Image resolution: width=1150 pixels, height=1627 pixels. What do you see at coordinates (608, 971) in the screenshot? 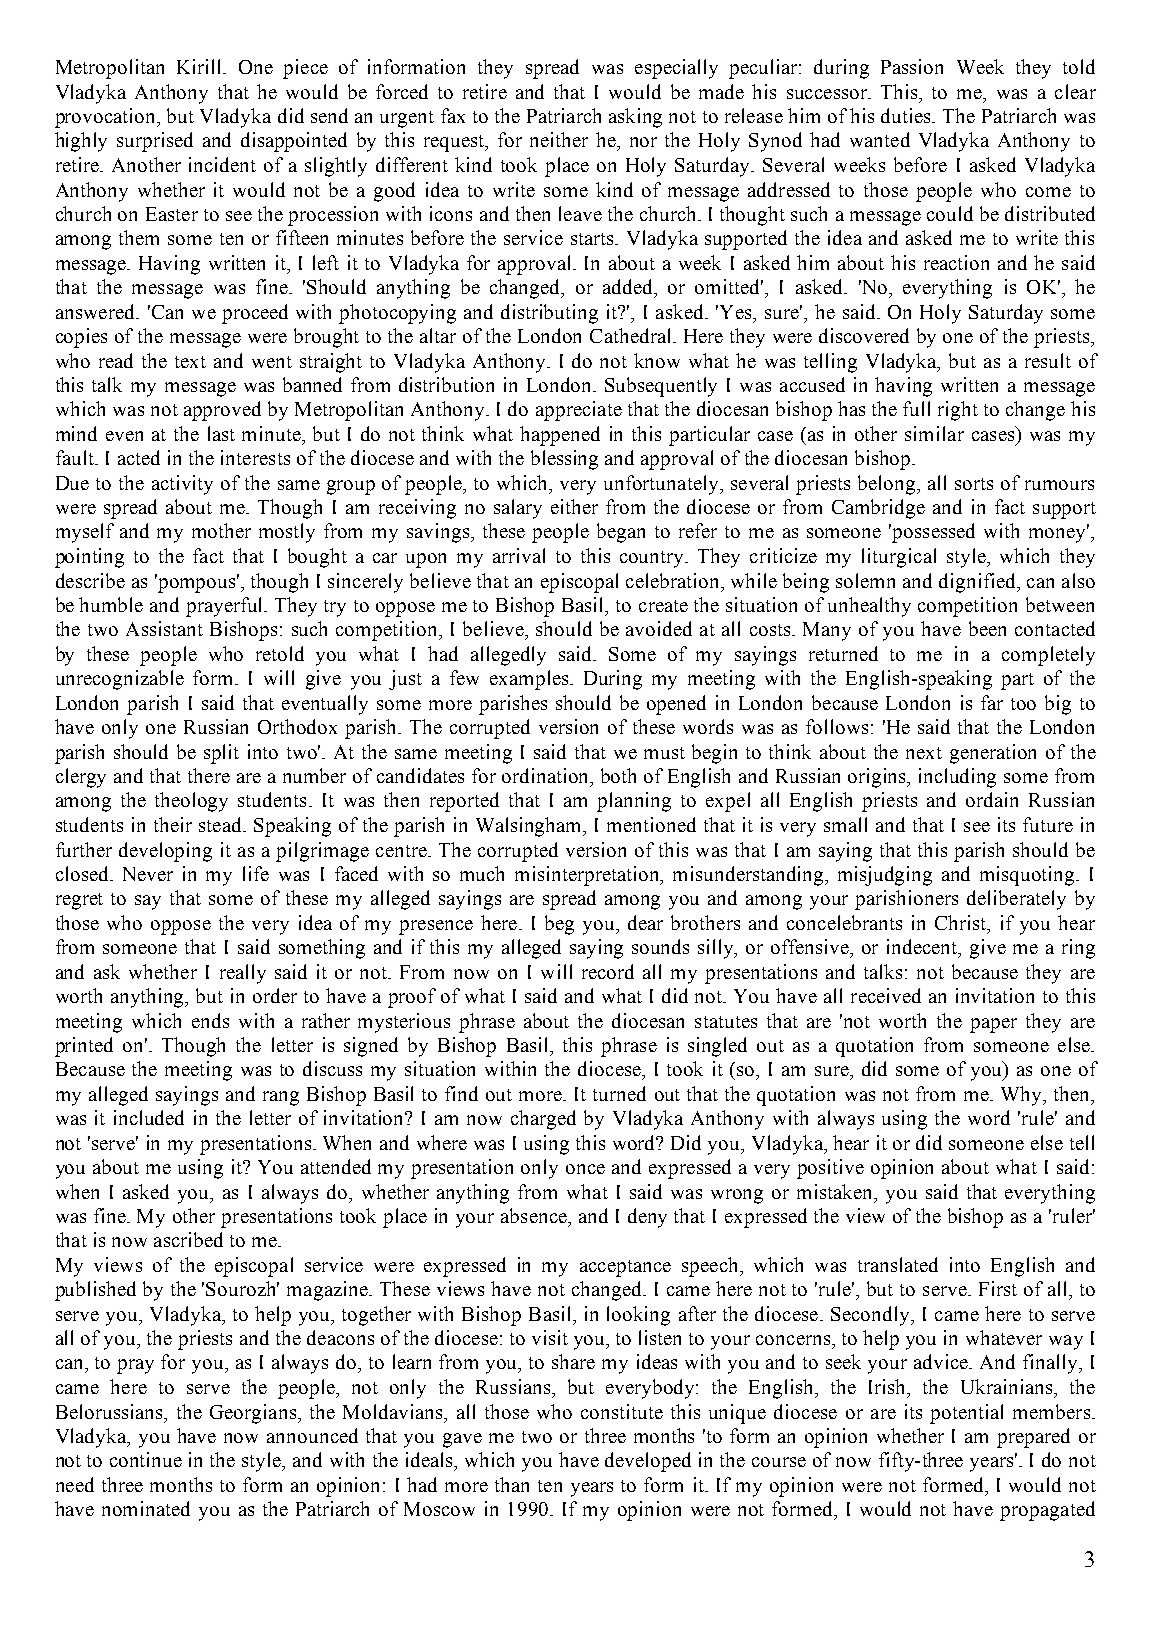
I see `record` at bounding box center [608, 971].
